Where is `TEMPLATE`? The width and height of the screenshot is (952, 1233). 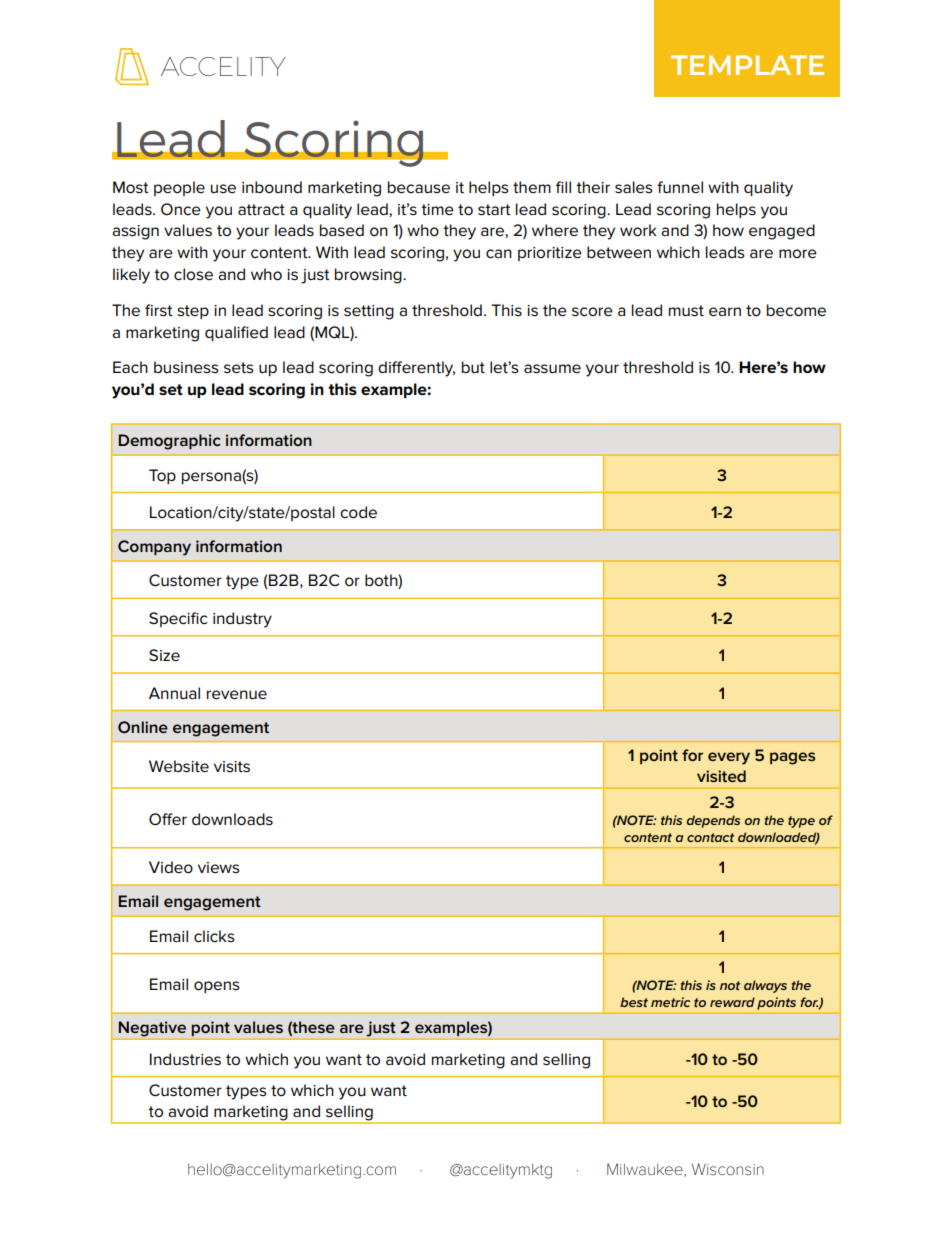
TEMPLATE is located at coordinates (747, 65).
